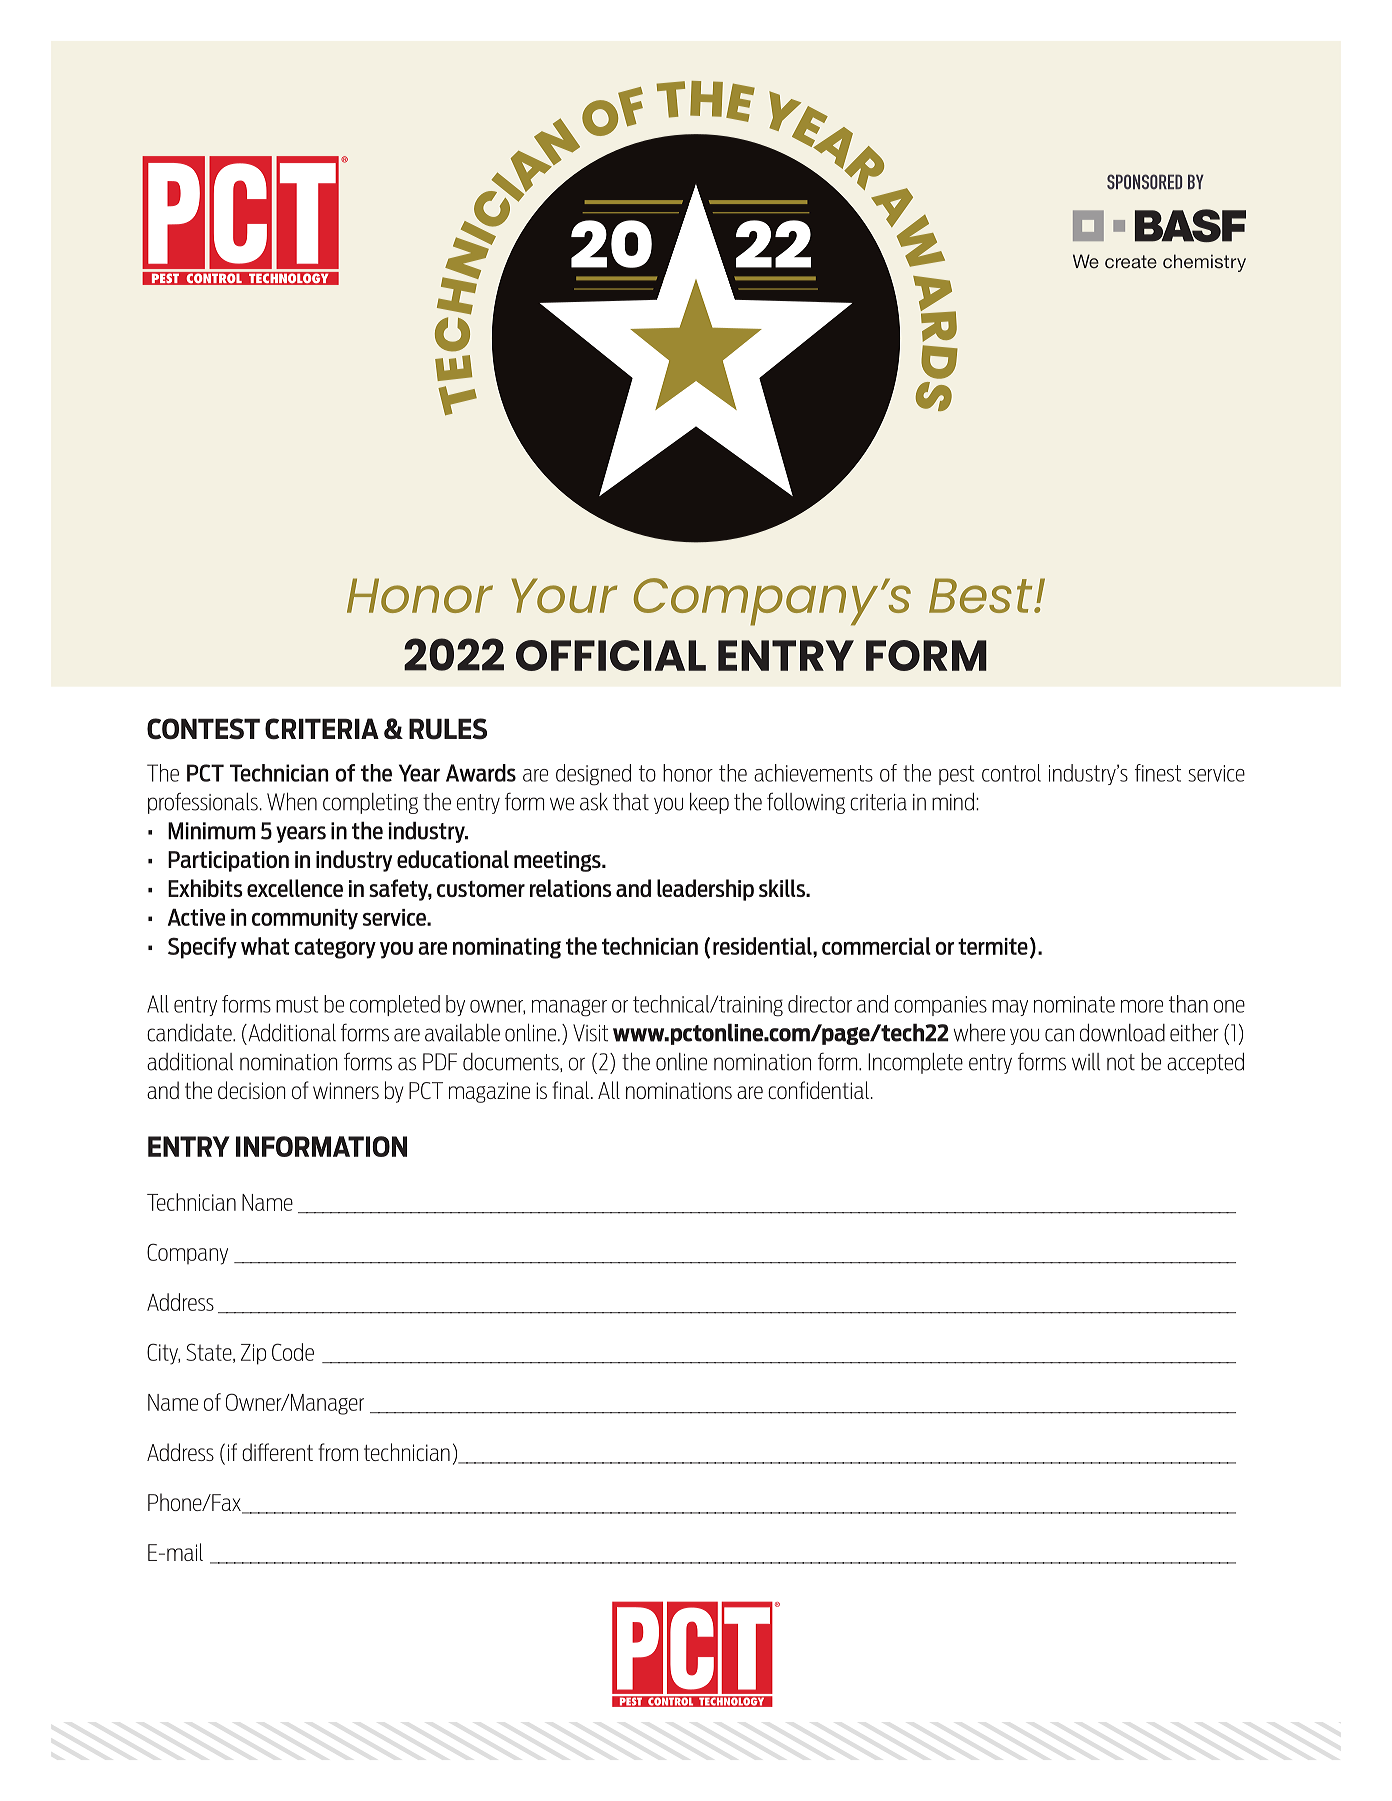  I want to click on Your, so click(564, 595).
